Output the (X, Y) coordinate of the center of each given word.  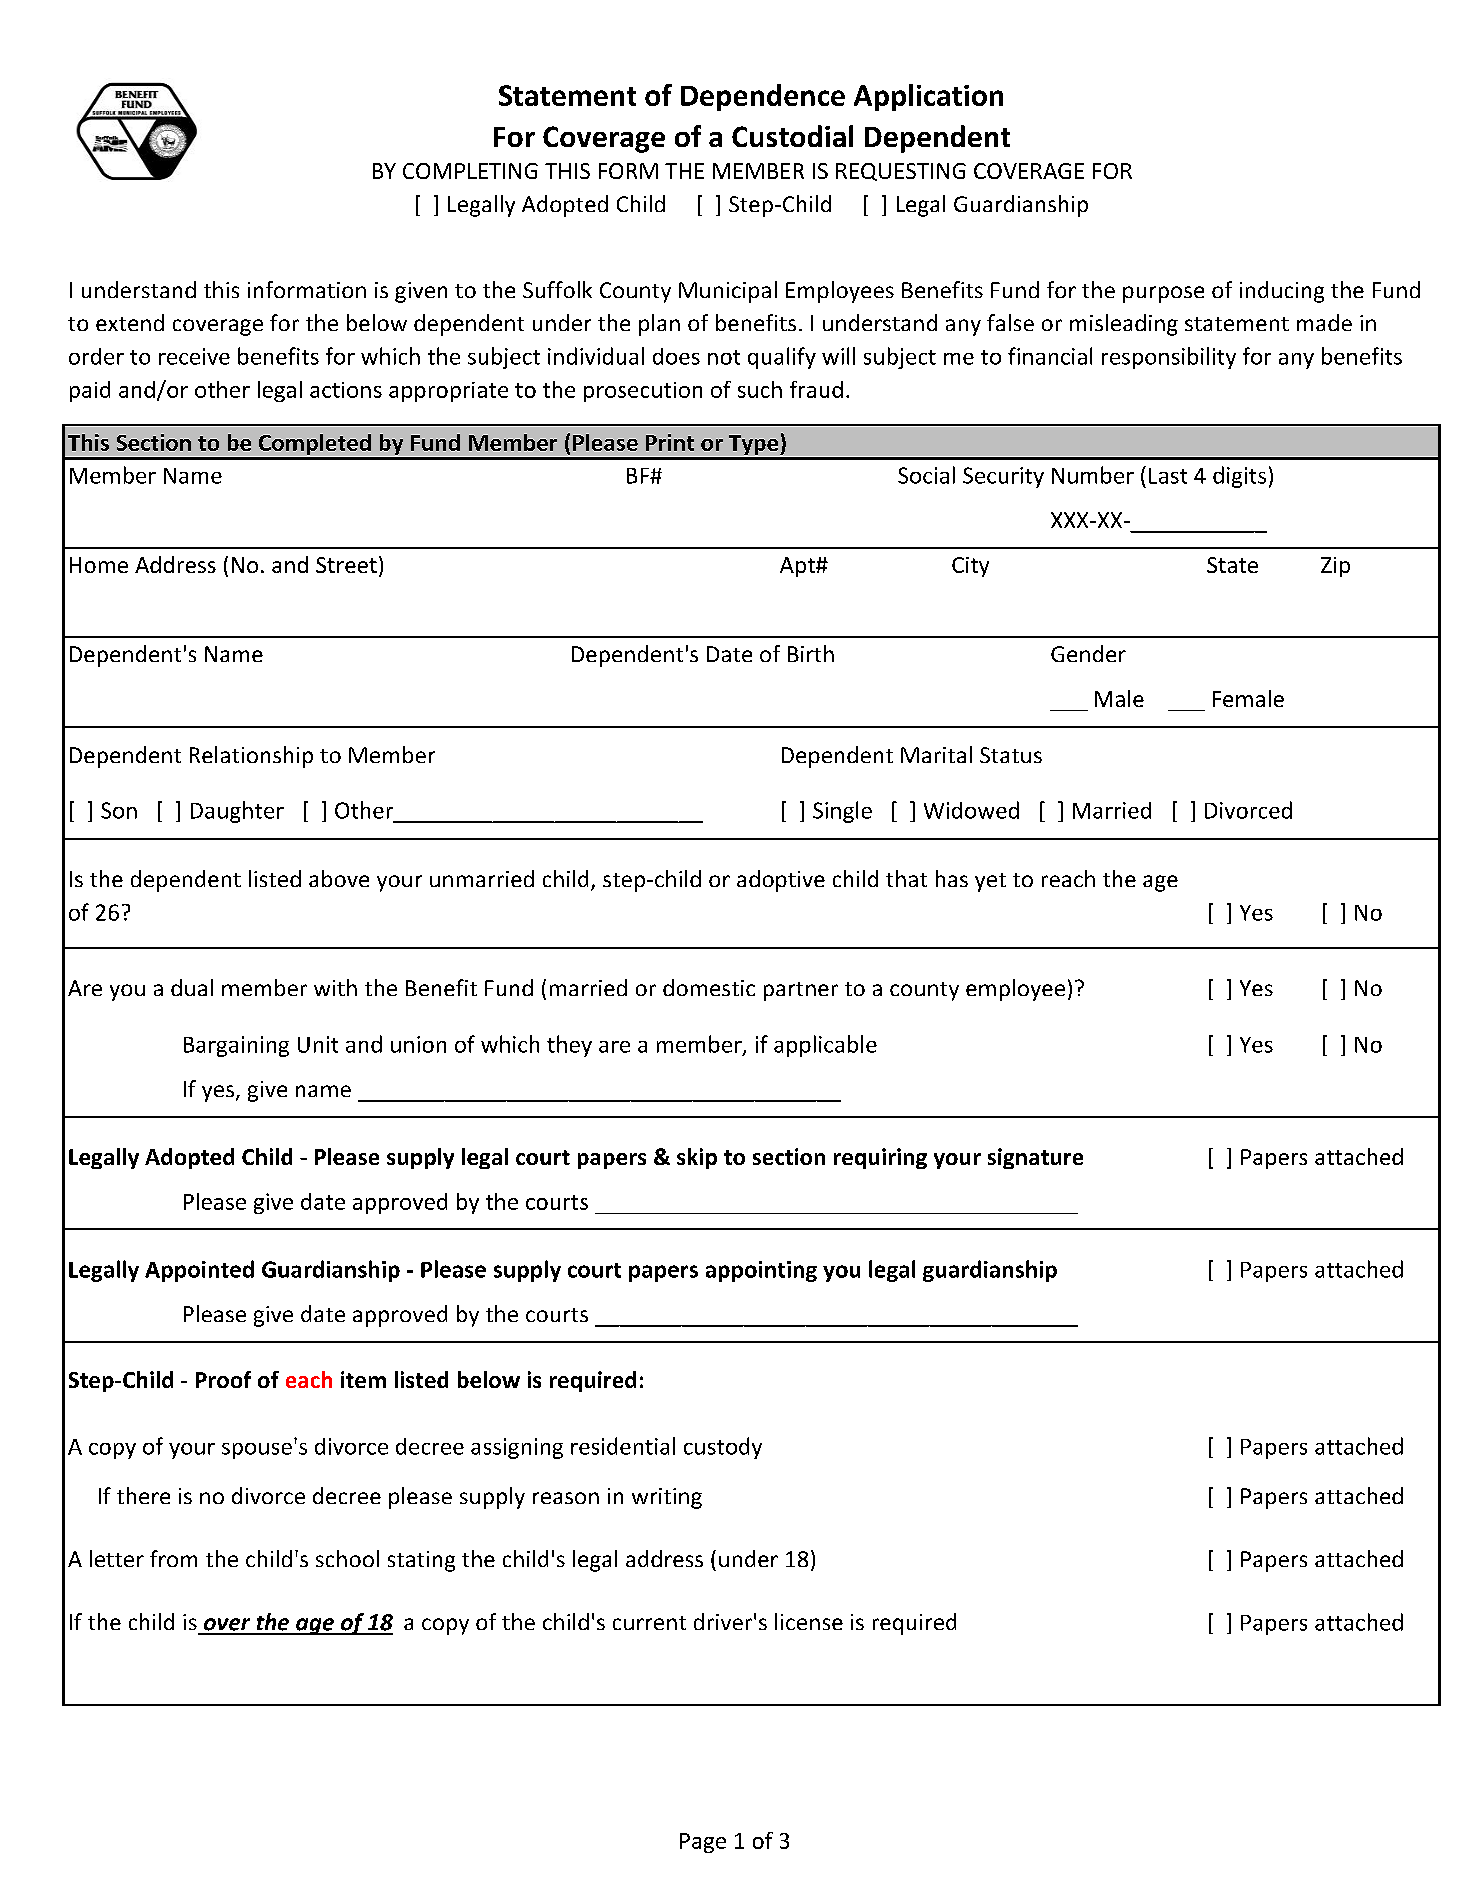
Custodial (792, 136)
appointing (761, 1271)
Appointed (199, 1271)
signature (1035, 1158)
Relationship (251, 757)
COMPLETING (470, 171)
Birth (811, 653)
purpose (1163, 294)
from (173, 1558)
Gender (1088, 653)
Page (703, 1843)
